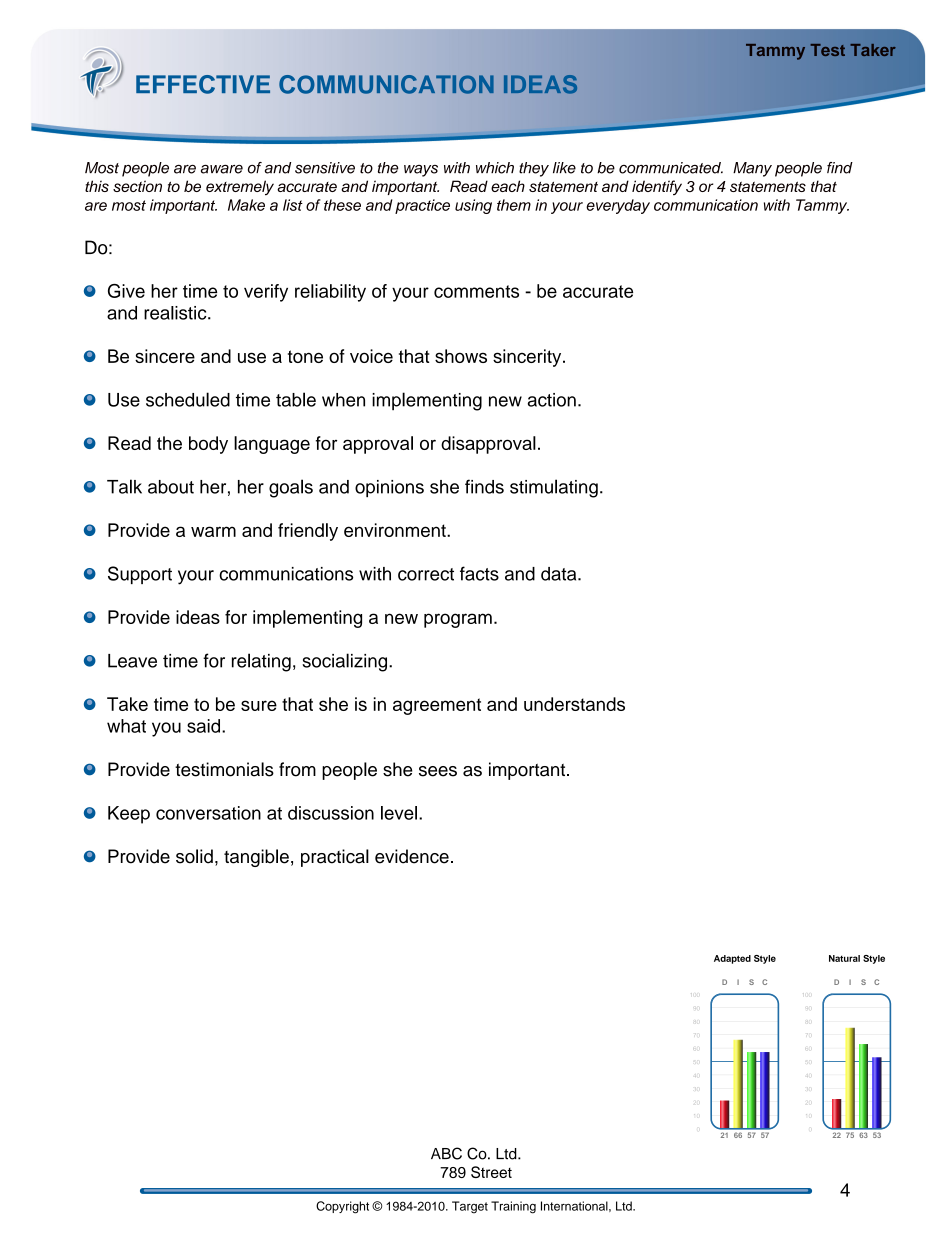  Describe the element at coordinates (491, 1172) in the page. I see `Street` at that location.
